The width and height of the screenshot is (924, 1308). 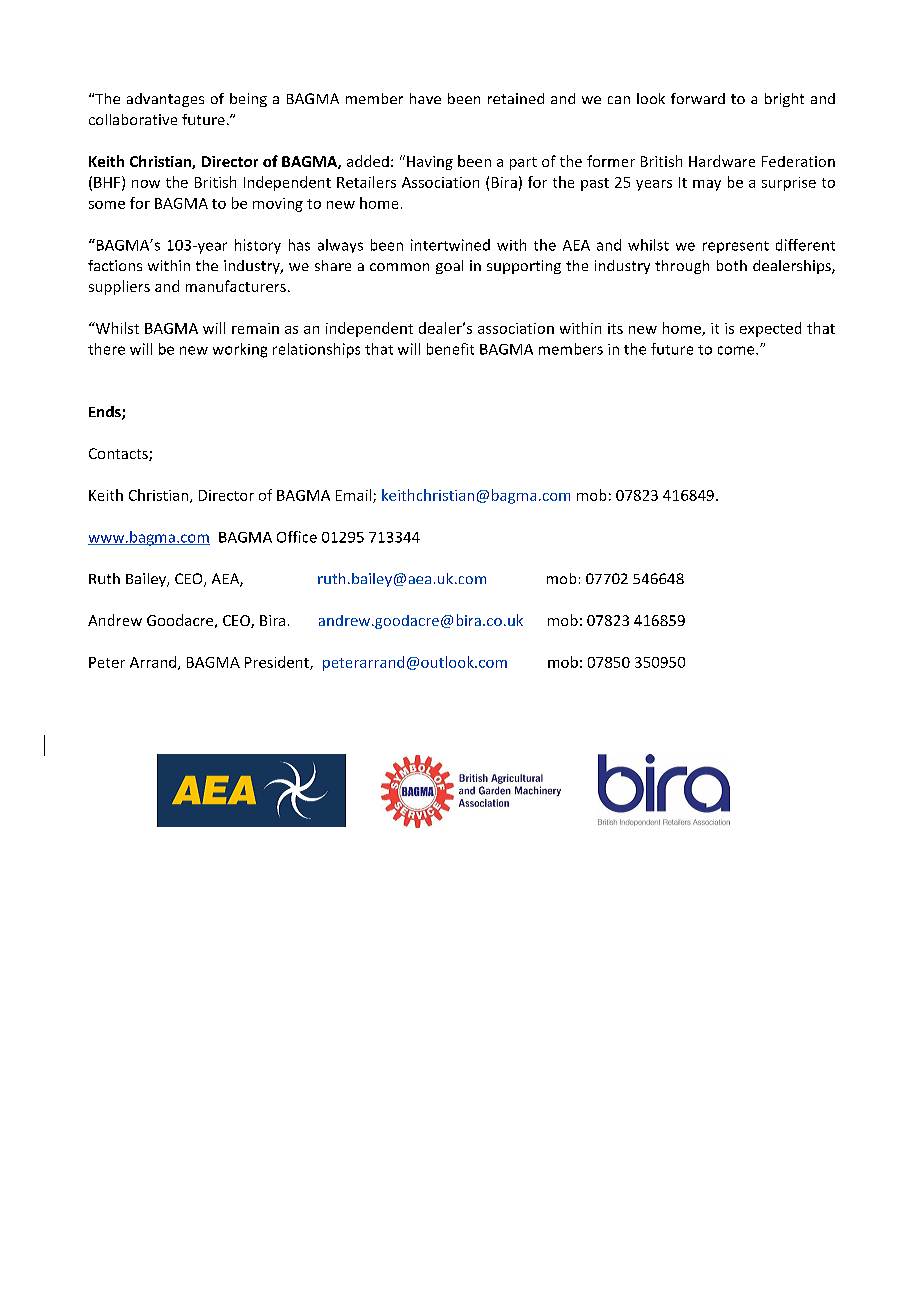 I want to click on have, so click(x=425, y=98).
